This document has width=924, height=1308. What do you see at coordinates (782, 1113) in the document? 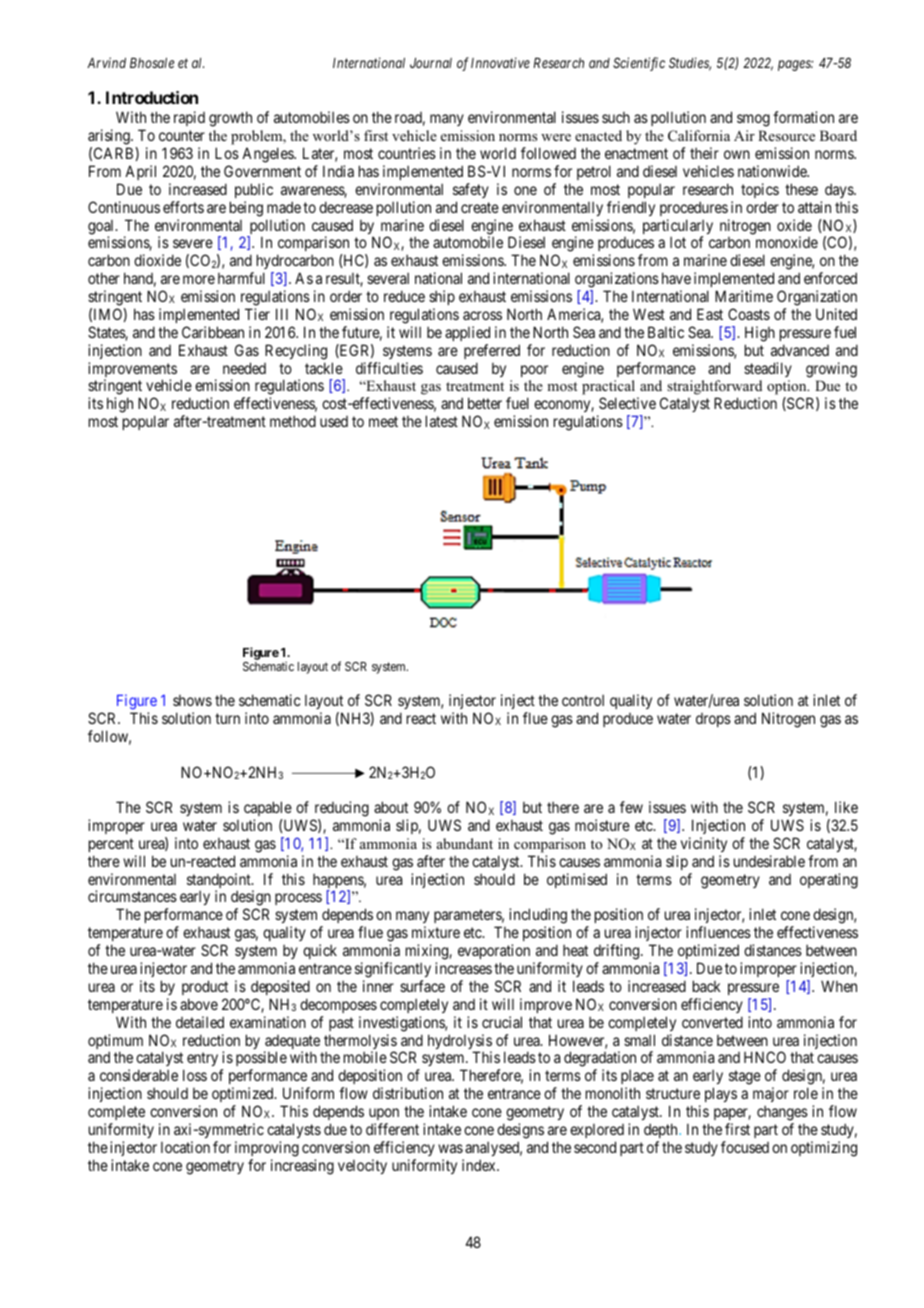
I see `changes` at bounding box center [782, 1113].
